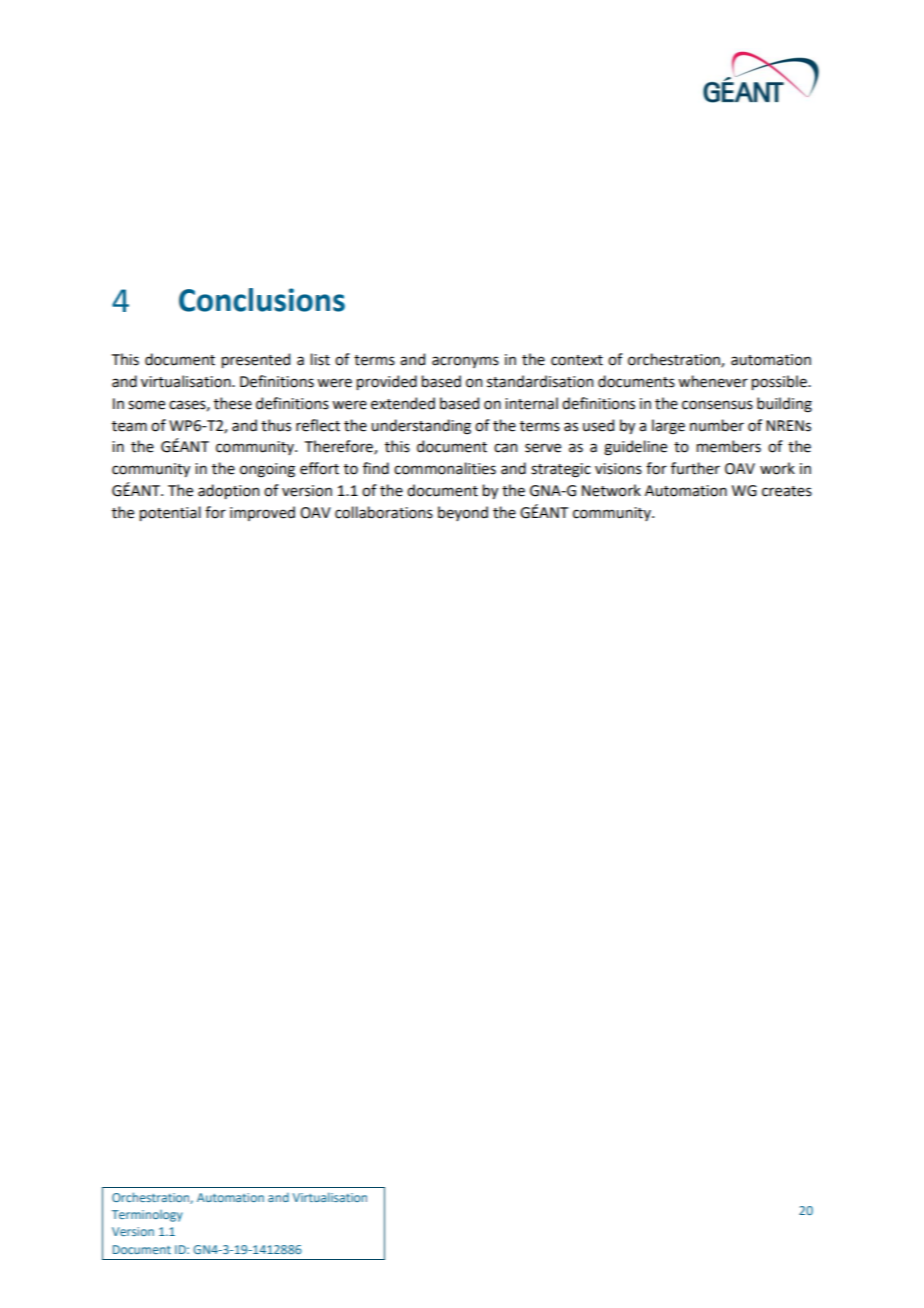 The image size is (924, 1308). Describe the element at coordinates (463, 513) in the screenshot. I see `beyond` at that location.
